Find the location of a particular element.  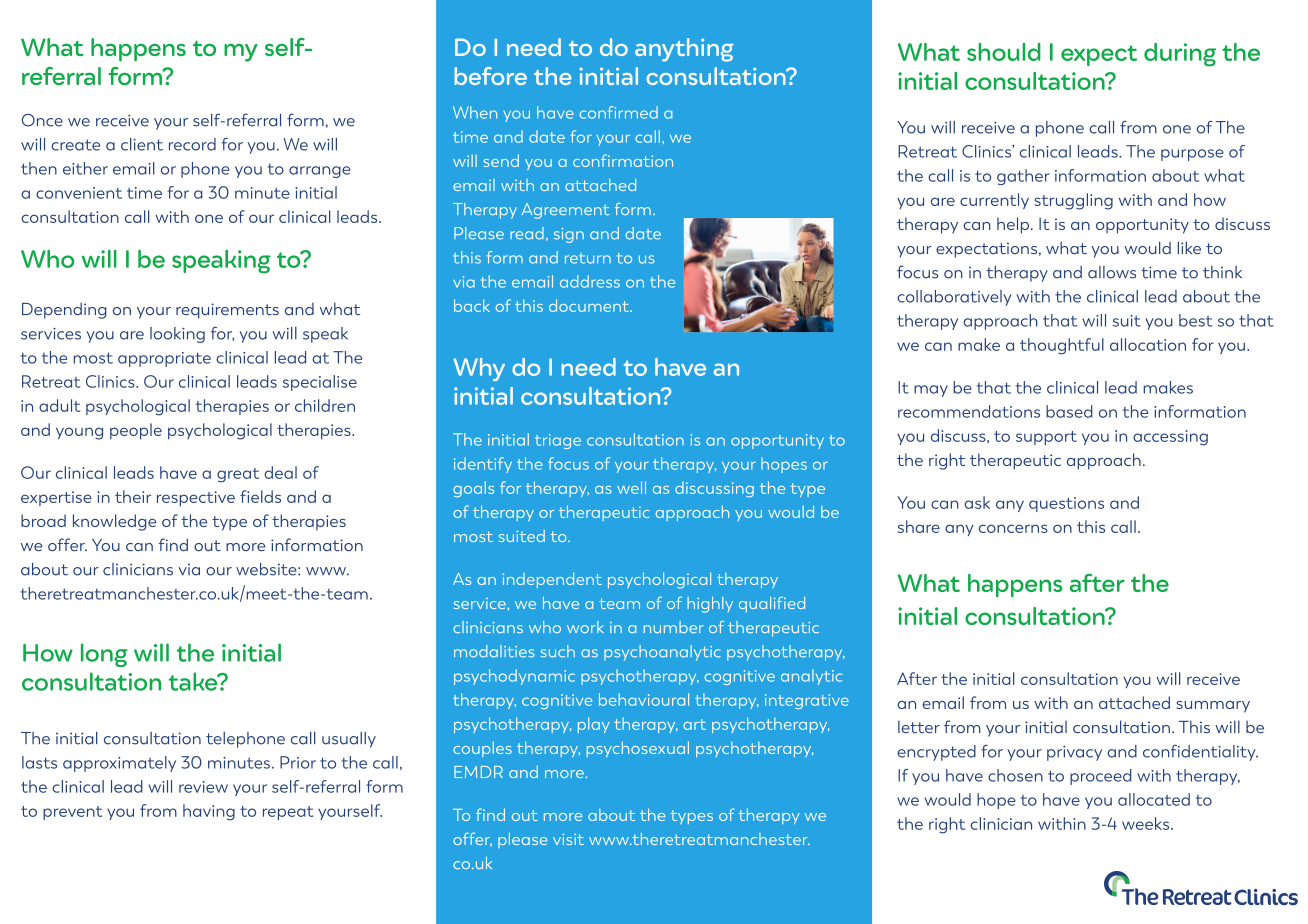

record is located at coordinates (192, 144).
